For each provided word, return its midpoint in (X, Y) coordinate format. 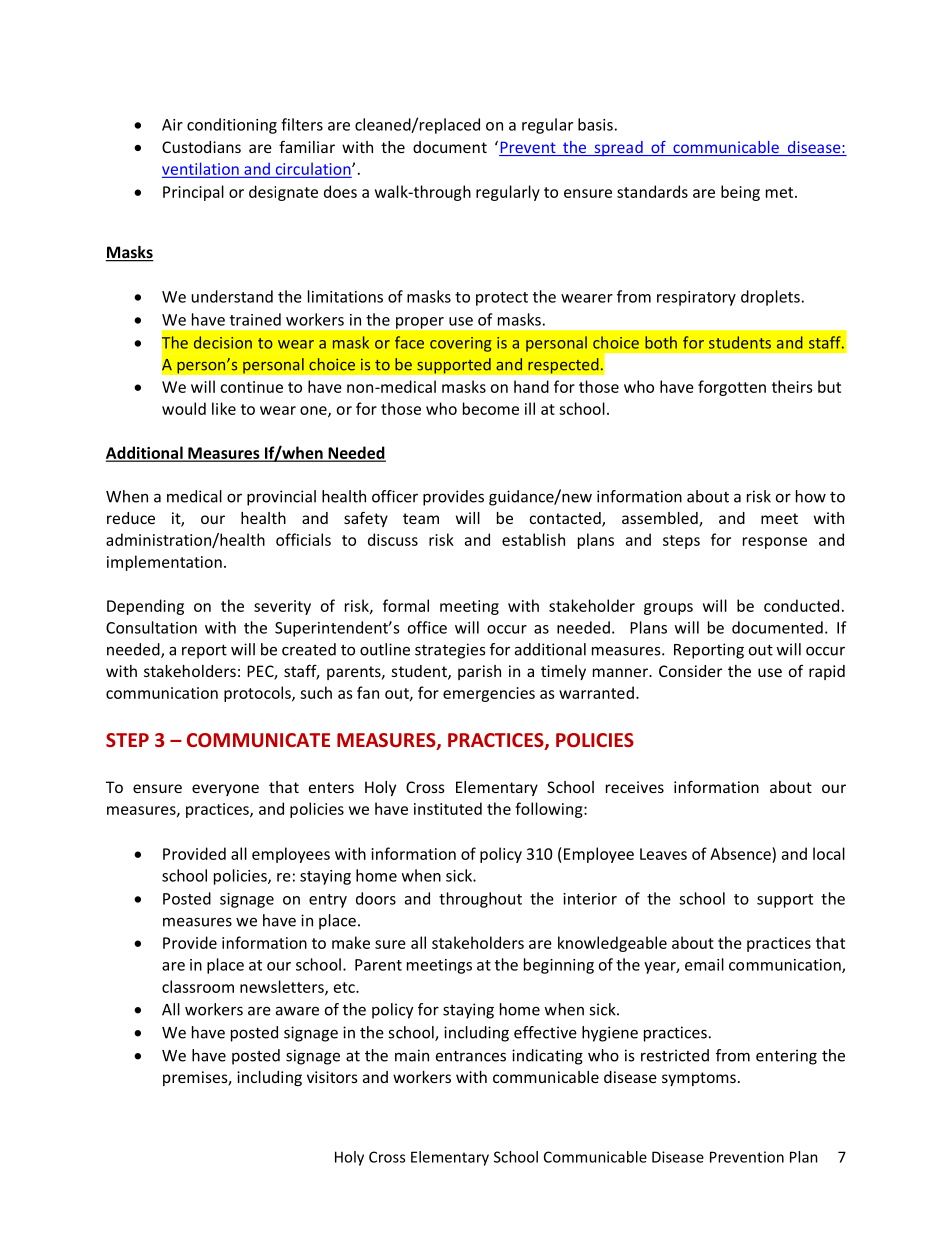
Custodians (201, 147)
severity (282, 607)
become (491, 408)
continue (251, 387)
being (740, 193)
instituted (448, 808)
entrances (471, 1056)
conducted (801, 605)
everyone (225, 790)
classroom (198, 986)
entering (786, 1057)
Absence (741, 853)
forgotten (732, 388)
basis (595, 124)
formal (406, 605)
